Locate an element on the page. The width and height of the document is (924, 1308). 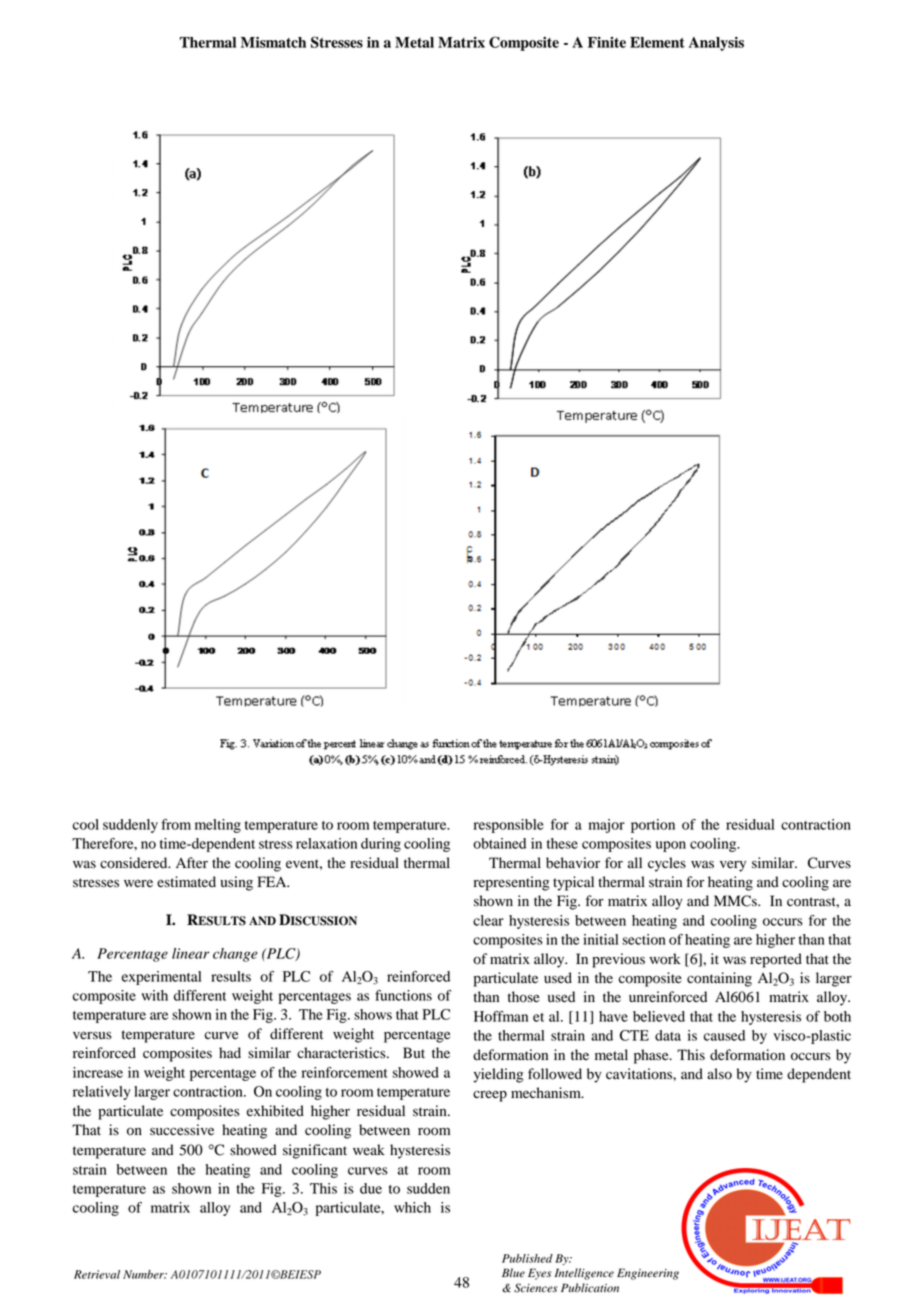
Finite is located at coordinates (607, 42).
